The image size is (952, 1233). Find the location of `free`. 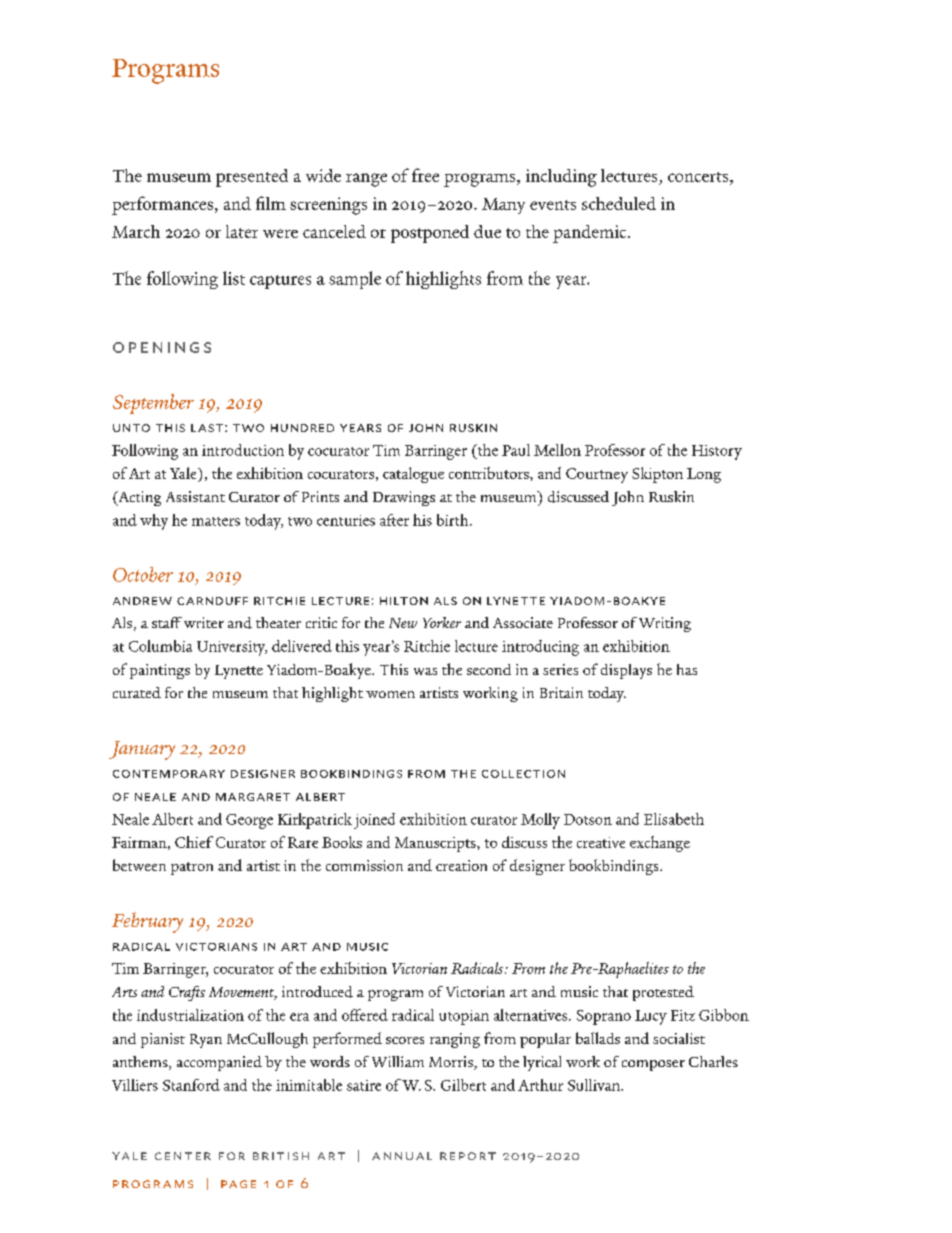

free is located at coordinates (425, 175).
